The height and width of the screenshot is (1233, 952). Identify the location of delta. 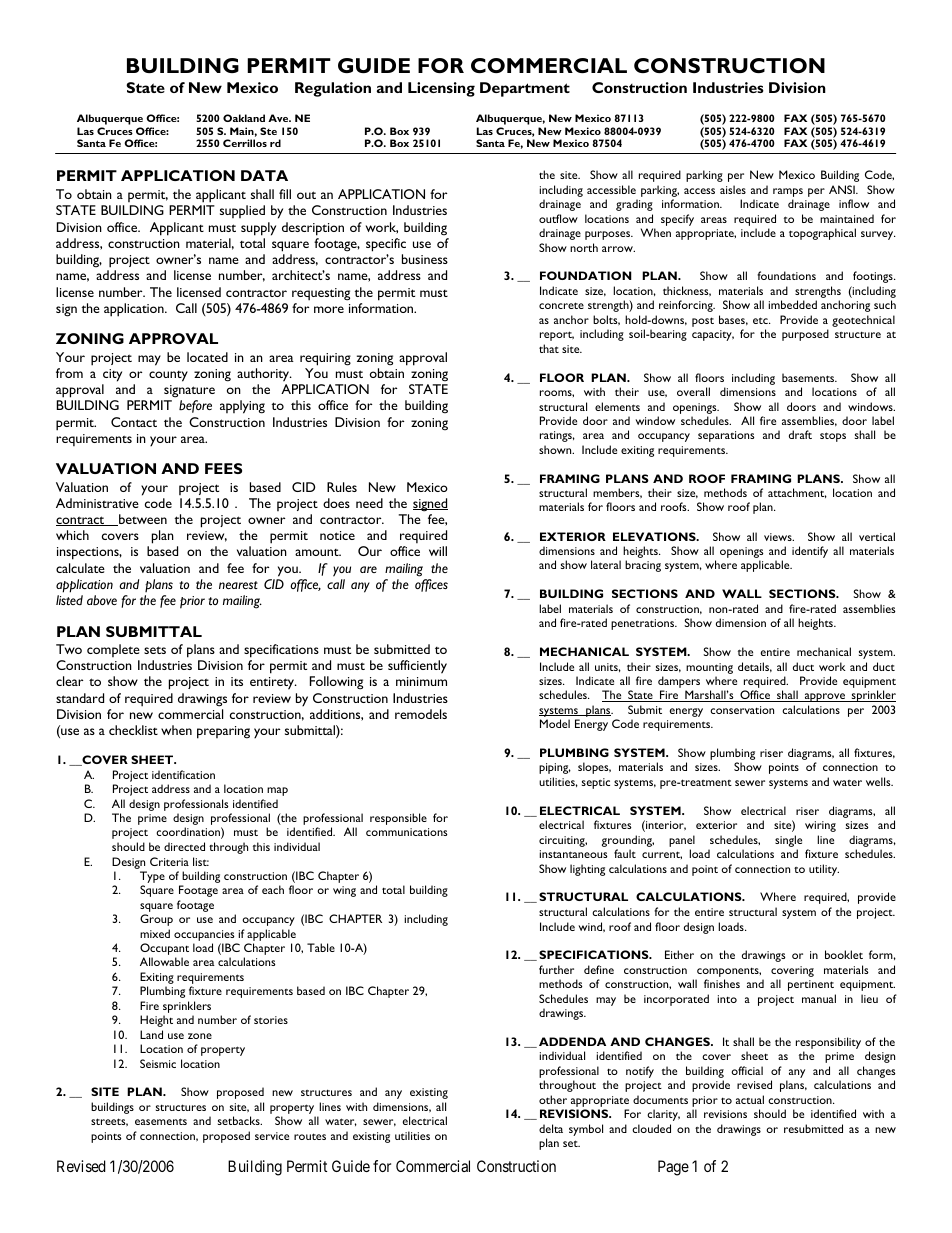
(551, 1128).
